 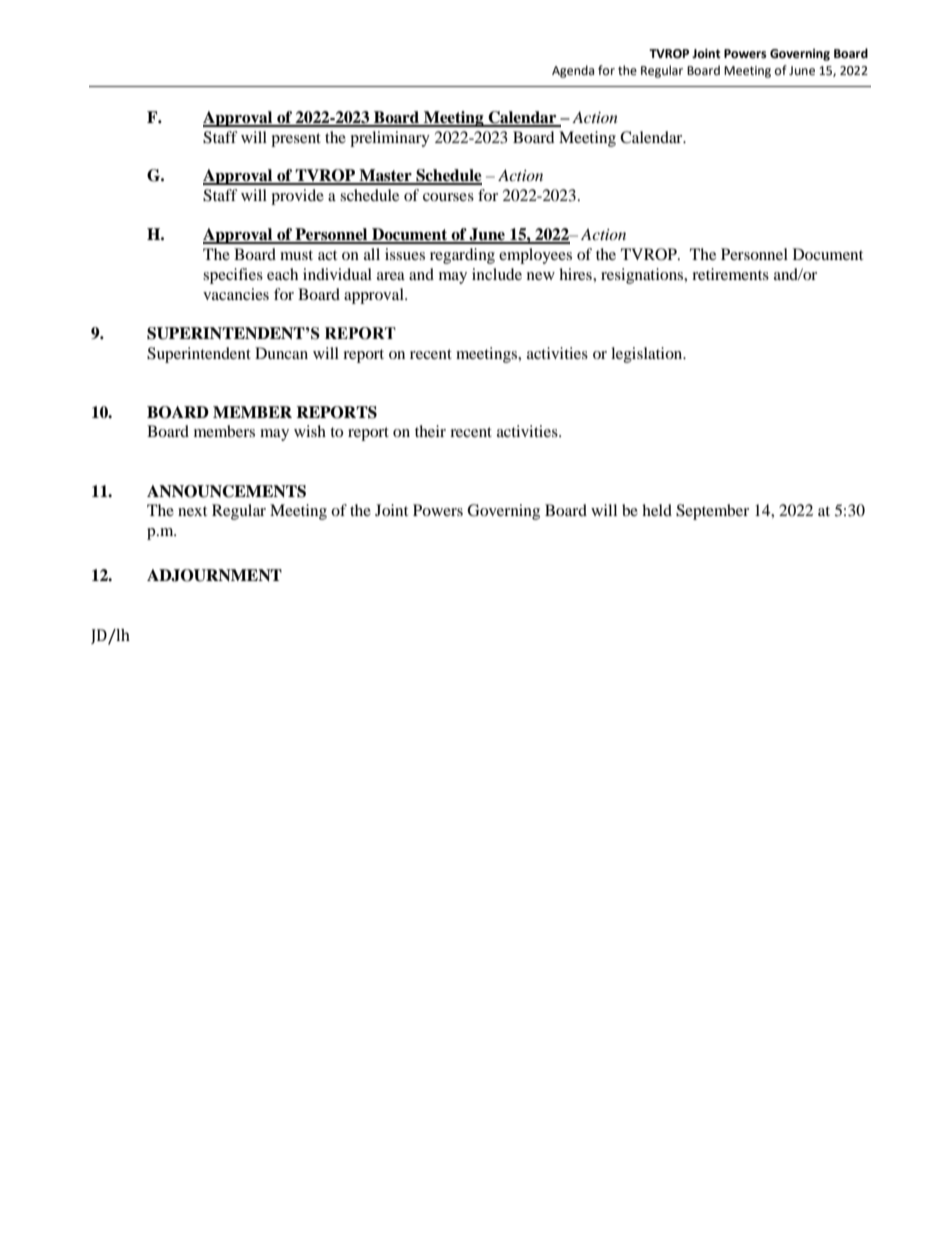 What do you see at coordinates (390, 139) in the screenshot?
I see `preliminary` at bounding box center [390, 139].
